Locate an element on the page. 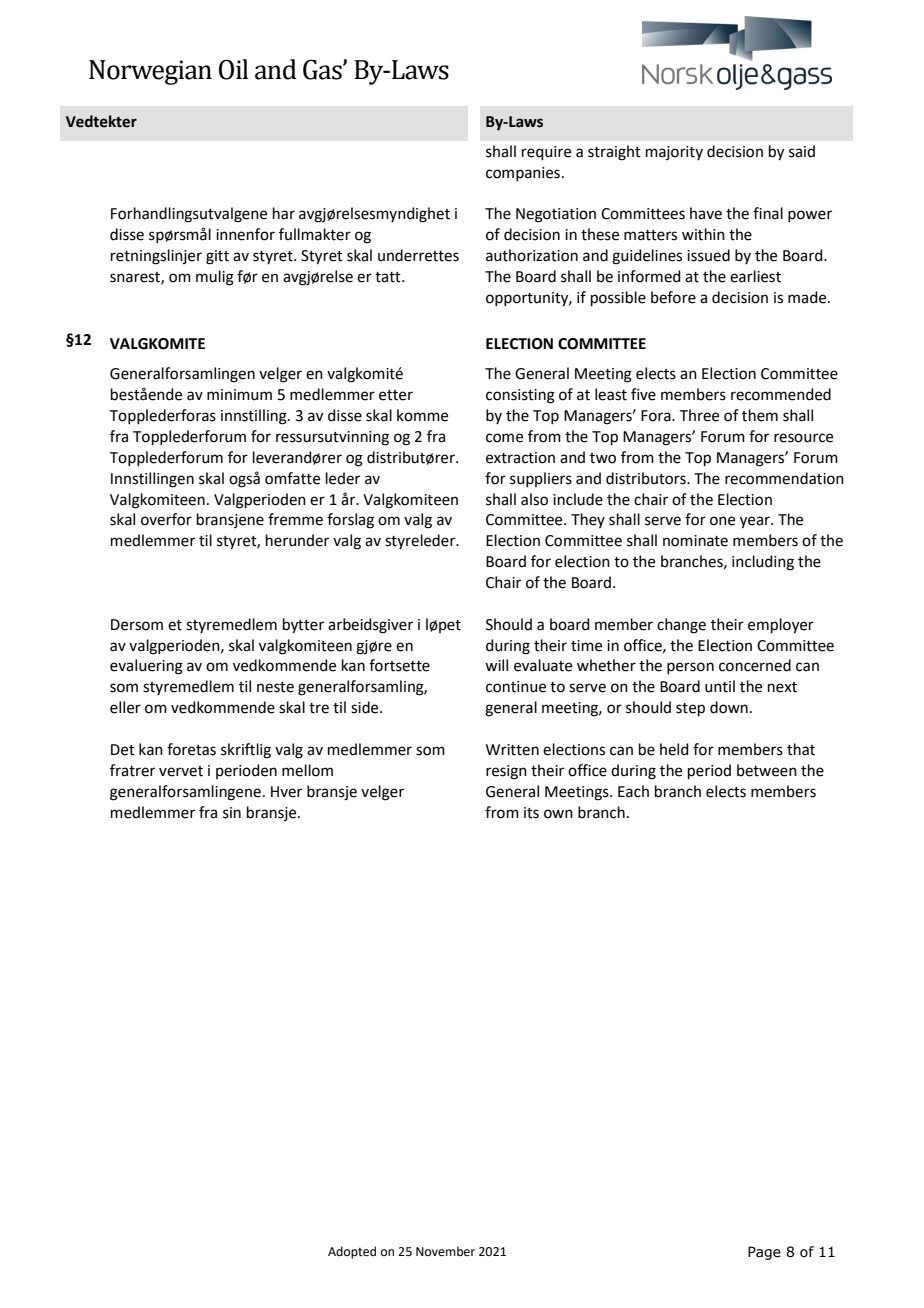 This page has width=924, height=1308. Oil is located at coordinates (234, 69).
